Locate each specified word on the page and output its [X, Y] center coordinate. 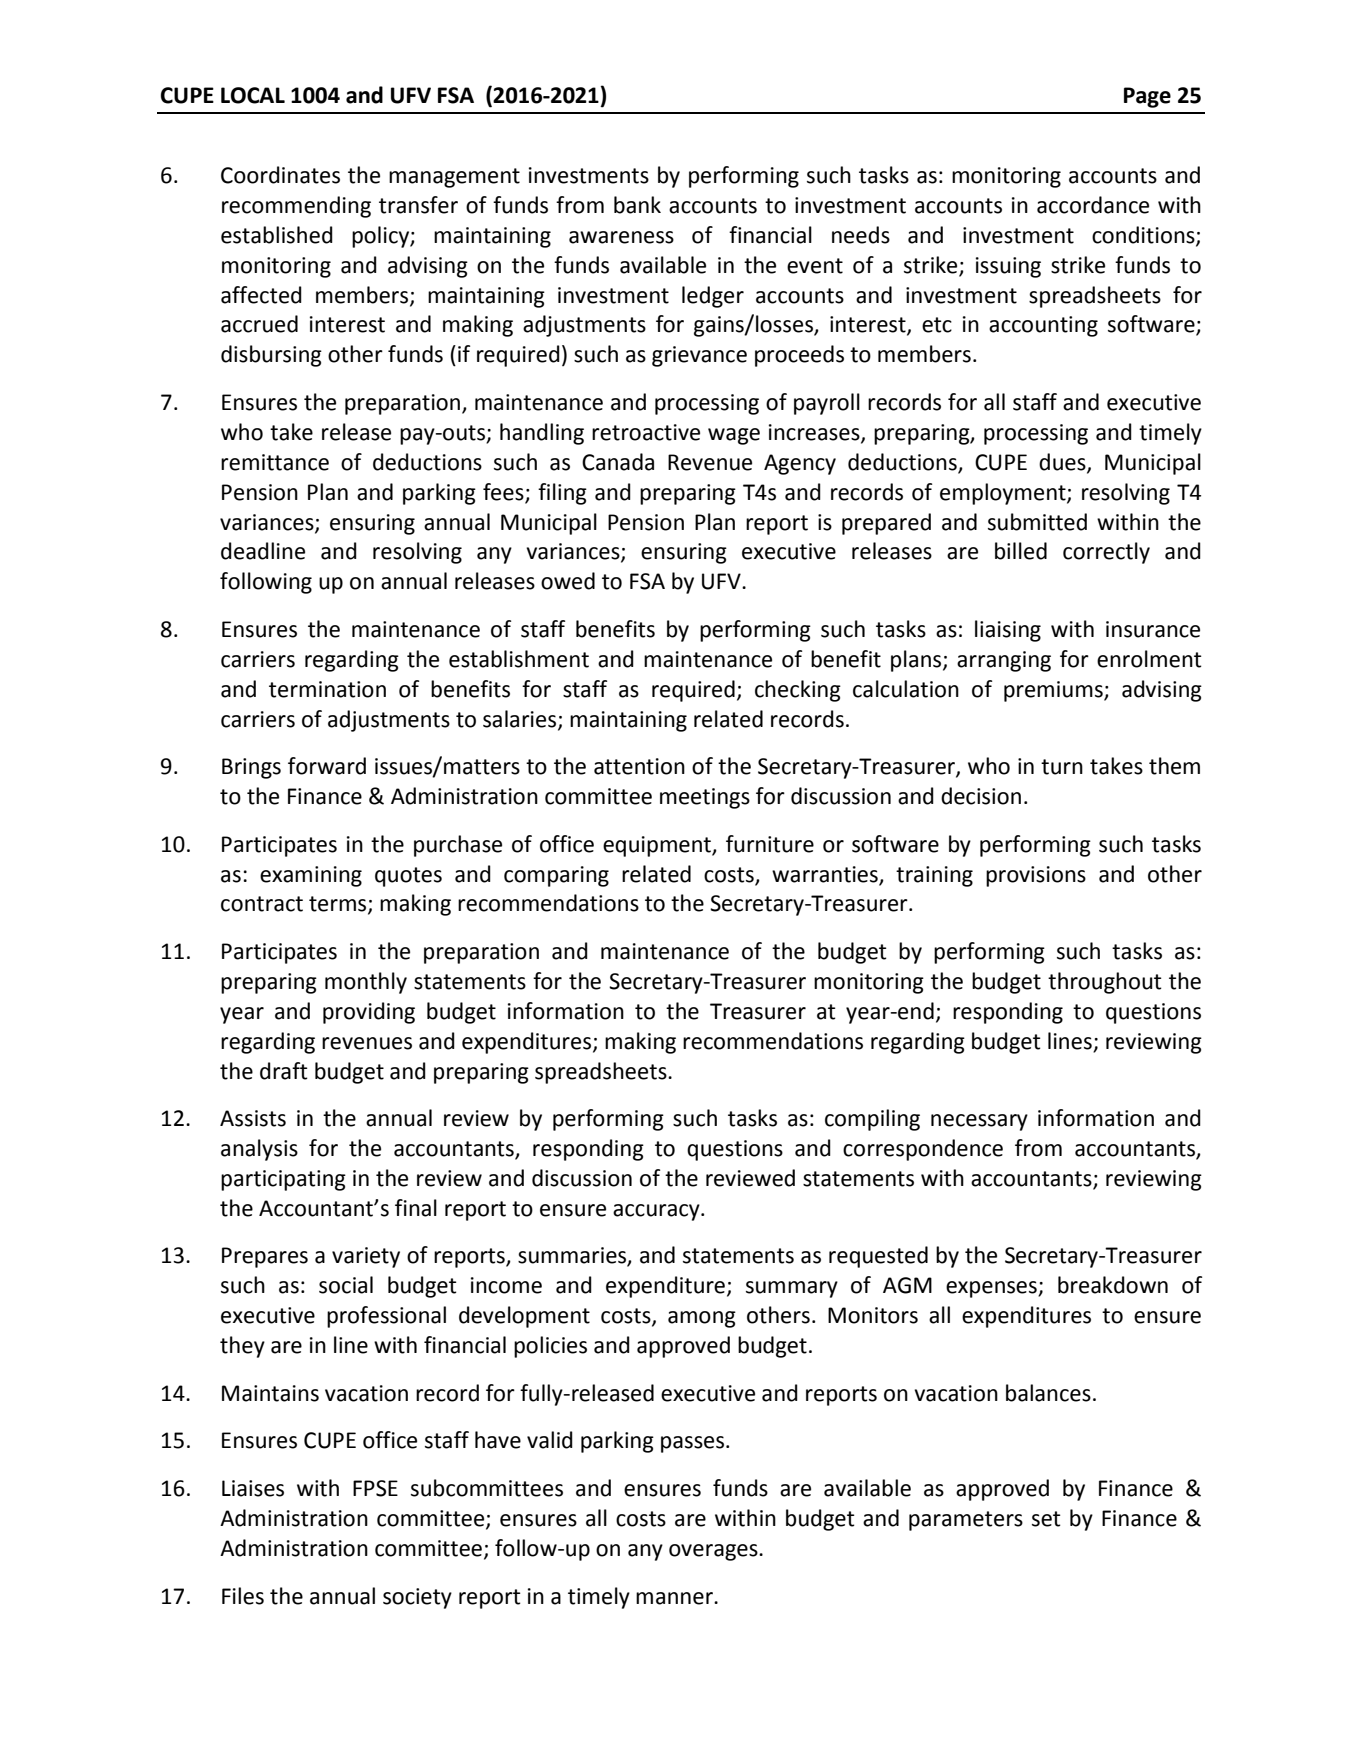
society [417, 1598]
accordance [1093, 205]
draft [284, 1071]
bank [637, 205]
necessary [979, 1122]
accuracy [657, 1212]
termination [327, 689]
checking [798, 691]
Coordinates [280, 175]
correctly [1106, 553]
